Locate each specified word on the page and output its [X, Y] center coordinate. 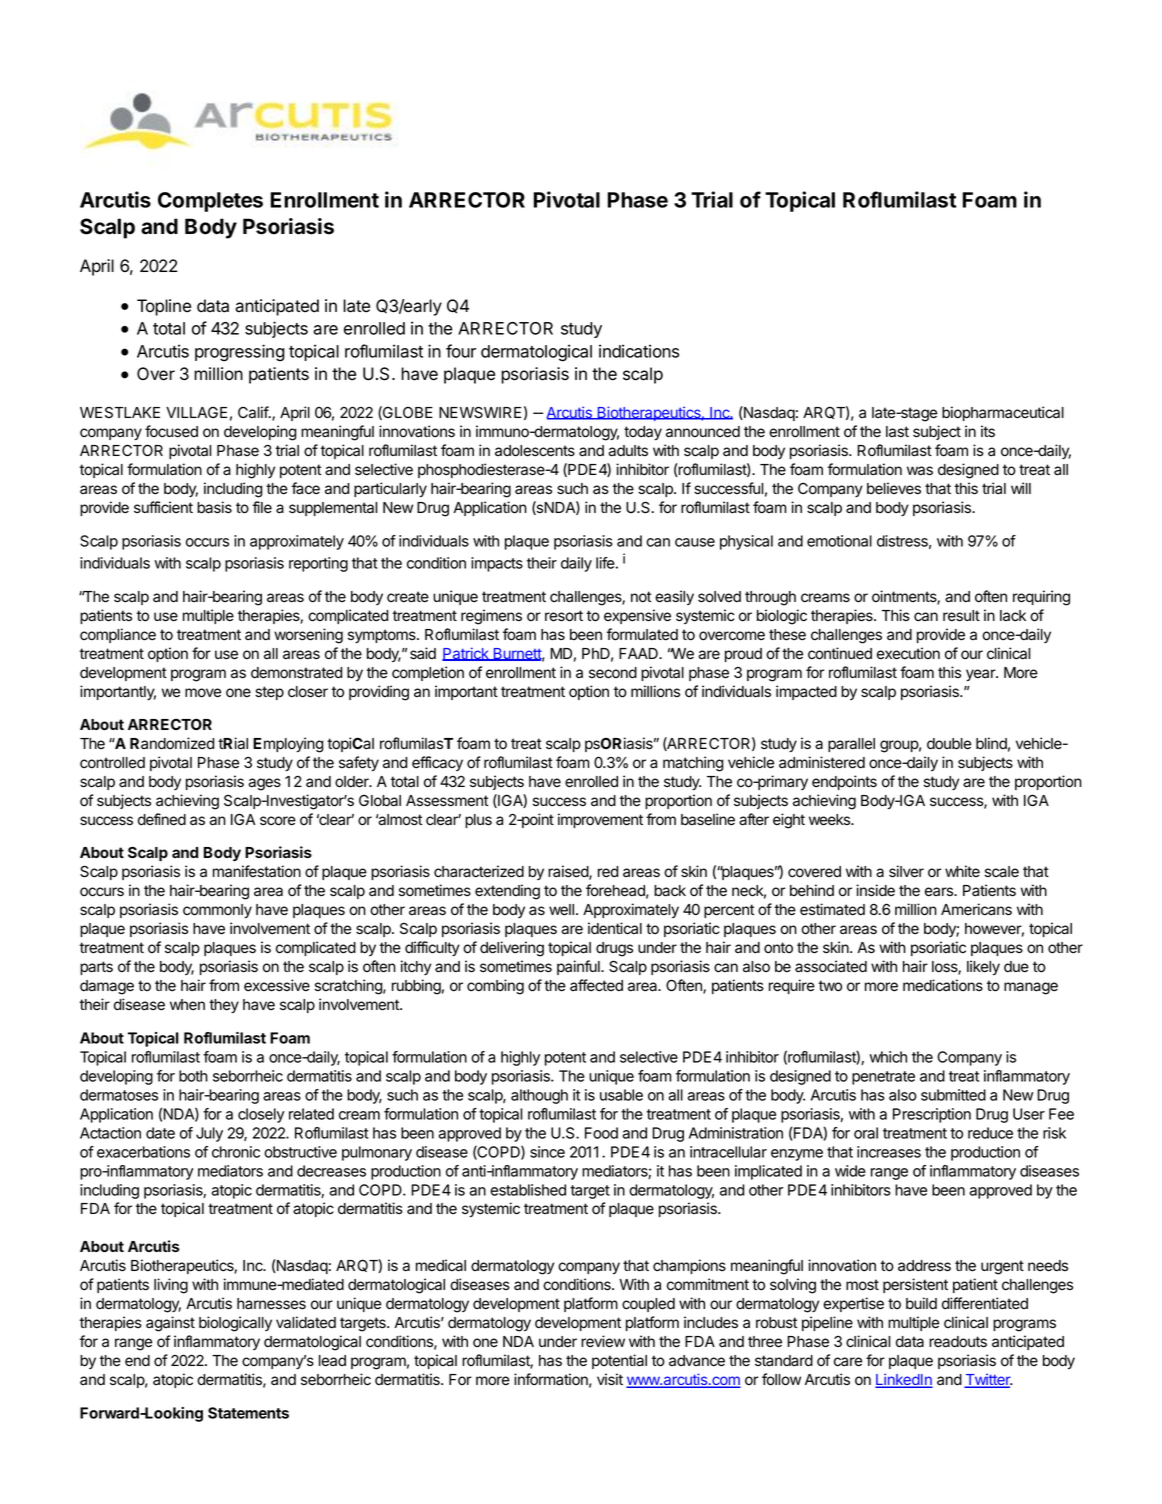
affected [596, 985]
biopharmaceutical [1003, 413]
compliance [118, 635]
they [224, 1006]
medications [943, 985]
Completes [210, 202]
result [961, 616]
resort [564, 616]
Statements [248, 1413]
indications [639, 351]
